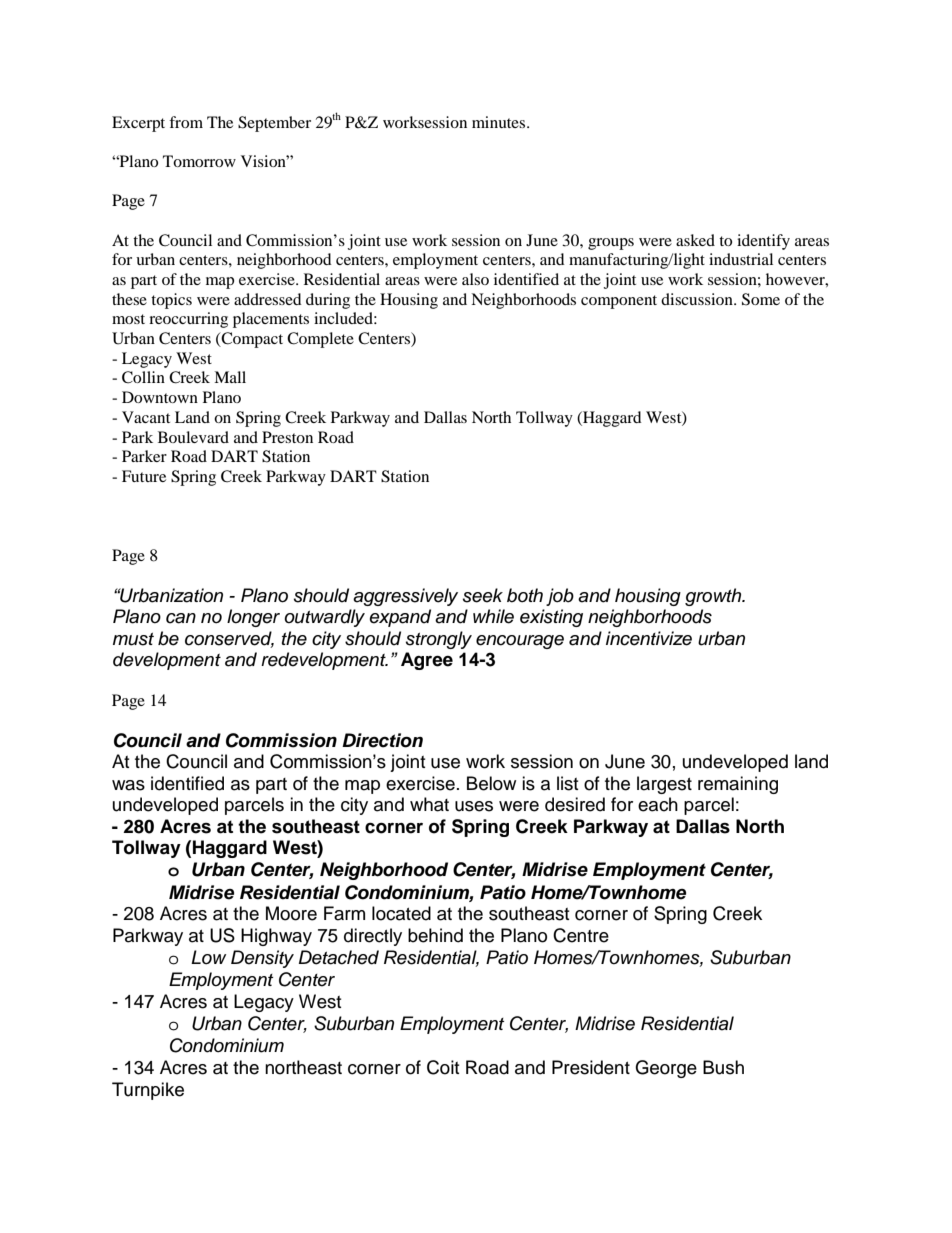 Image resolution: width=952 pixels, height=1233 pixels. I want to click on also, so click(475, 279).
